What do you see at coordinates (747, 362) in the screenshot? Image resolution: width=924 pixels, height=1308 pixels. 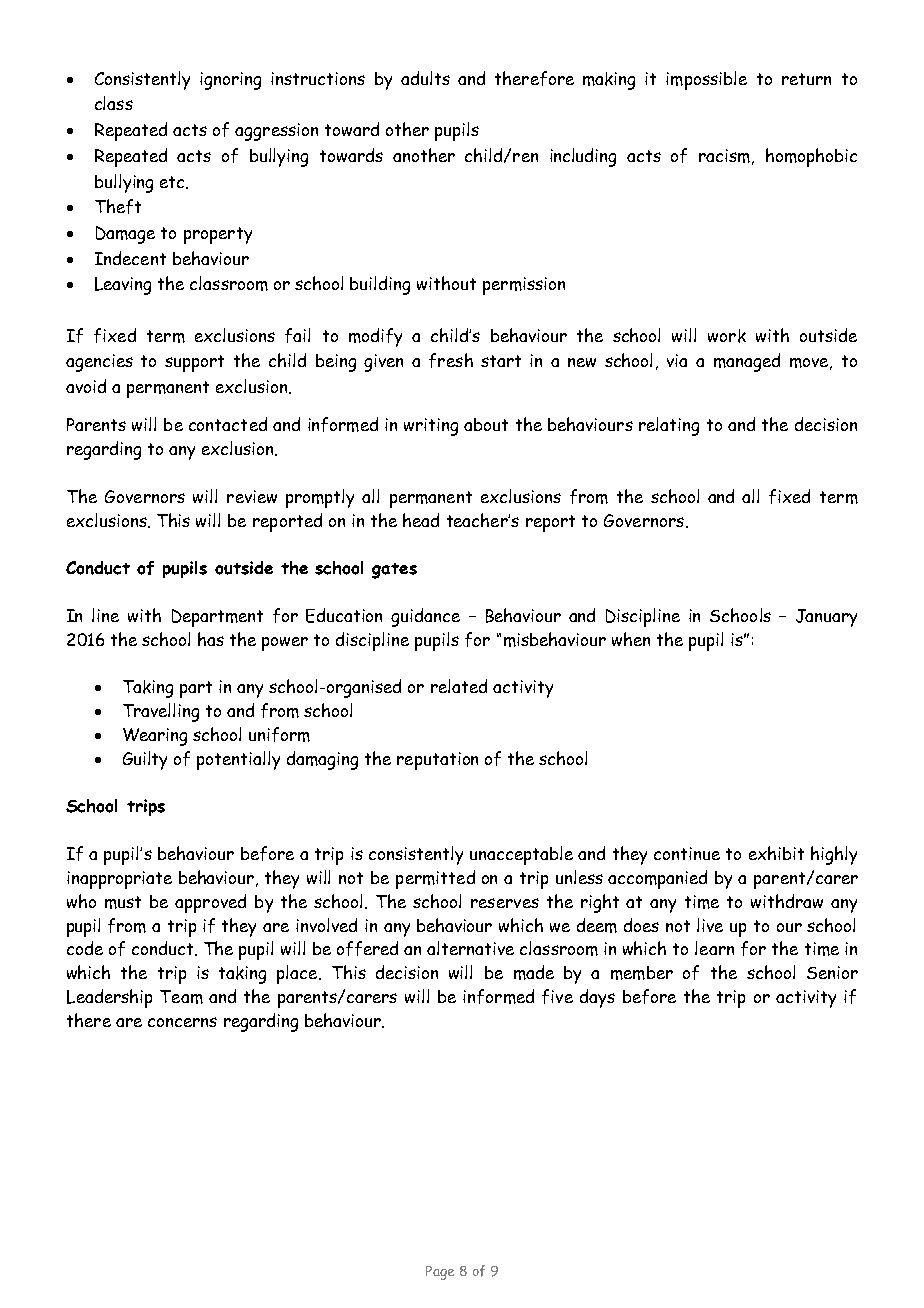 I see `managed` at bounding box center [747, 362].
